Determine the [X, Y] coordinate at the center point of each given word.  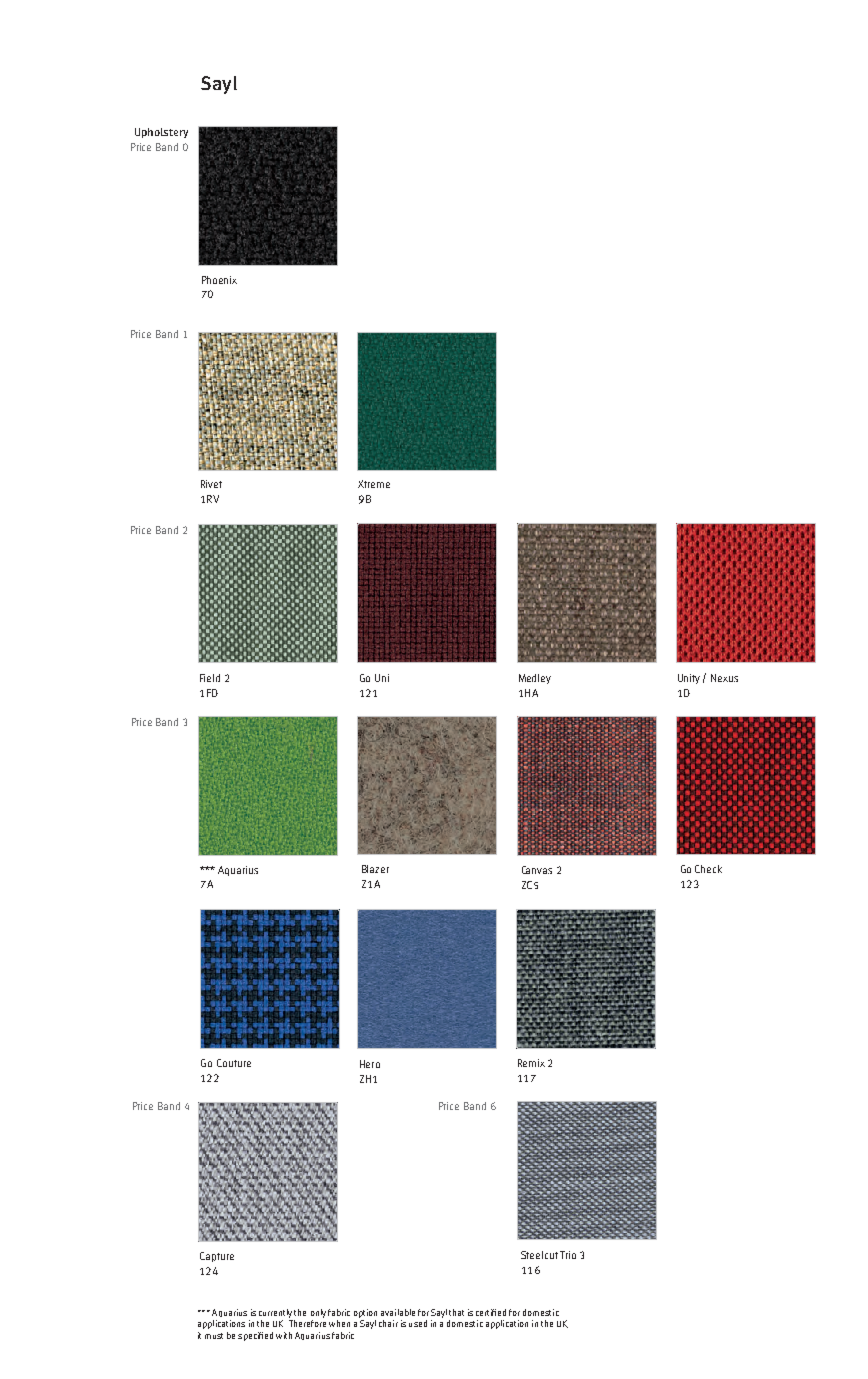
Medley [535, 679]
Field [210, 678]
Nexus [724, 678]
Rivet [211, 484]
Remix [531, 1063]
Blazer [375, 869]
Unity [689, 679]
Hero [370, 1064]
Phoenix [219, 280]
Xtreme [374, 484]
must [214, 1336]
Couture [234, 1063]
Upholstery [161, 133]
